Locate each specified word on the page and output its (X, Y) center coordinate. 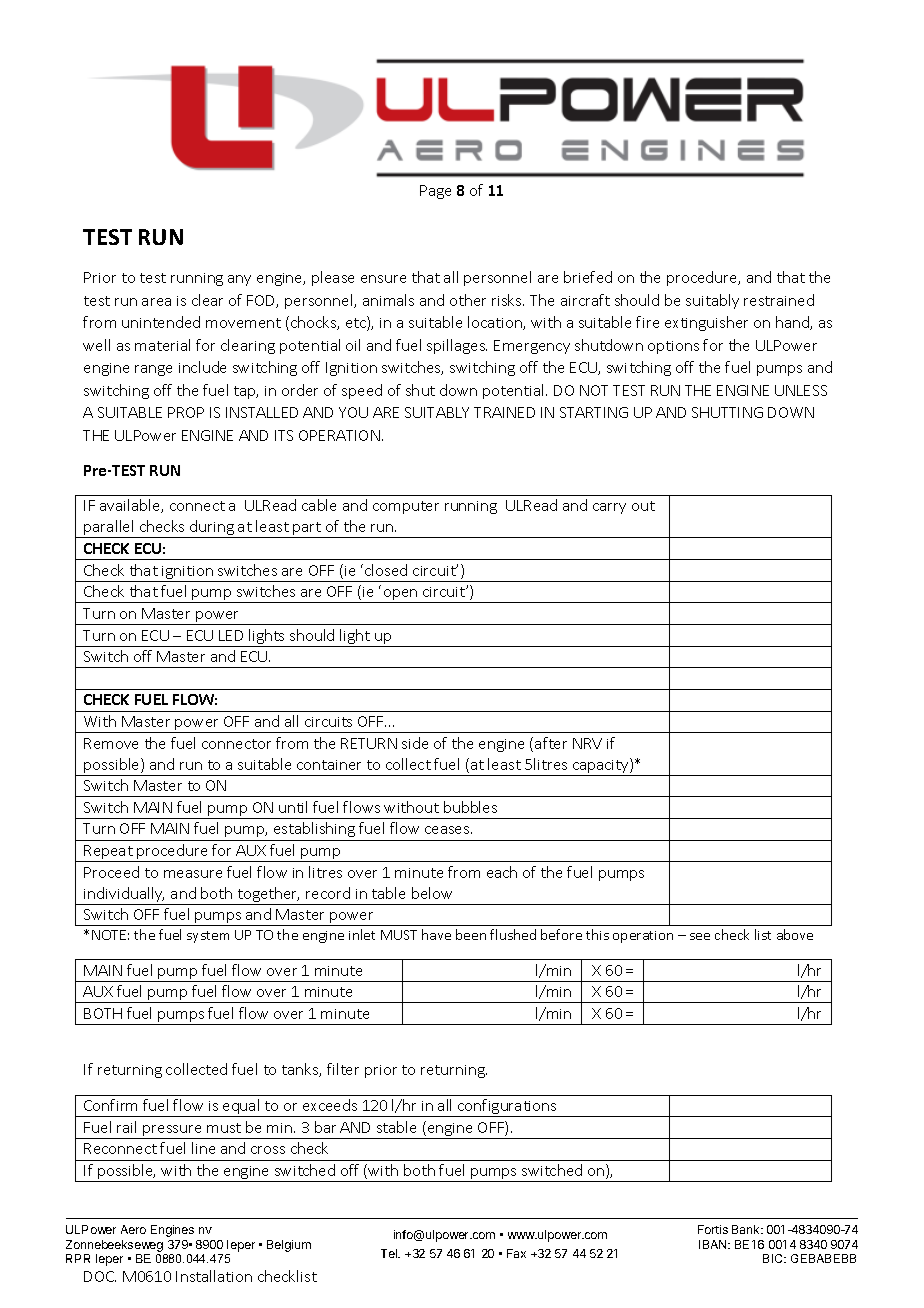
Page (435, 192)
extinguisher (706, 323)
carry (609, 508)
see (700, 936)
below (432, 893)
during (212, 529)
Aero (133, 1229)
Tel (390, 1253)
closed (386, 570)
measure (193, 874)
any (239, 280)
